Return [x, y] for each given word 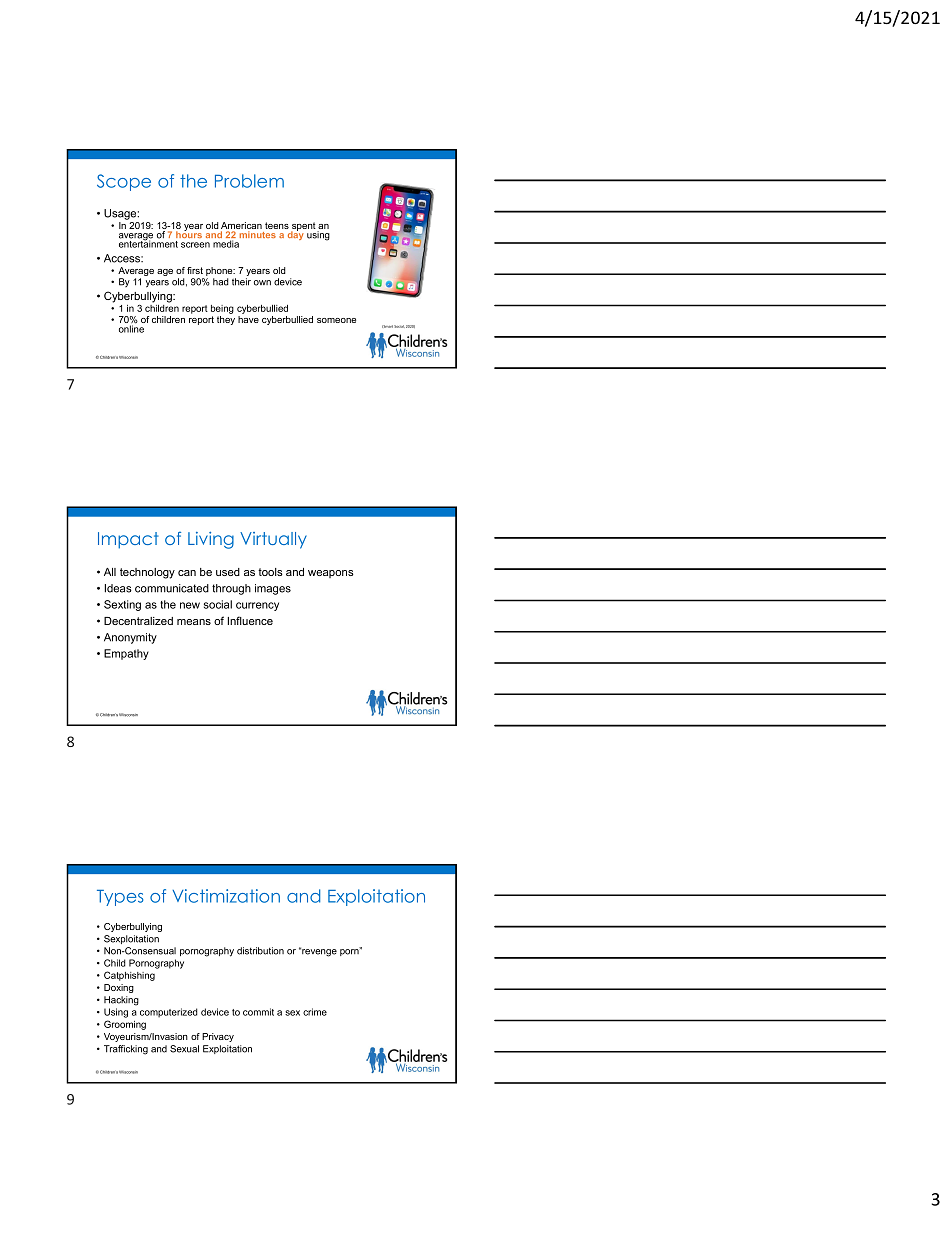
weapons [331, 574]
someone [336, 320]
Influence [250, 620]
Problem [249, 181]
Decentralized [138, 621]
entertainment [148, 243]
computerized [169, 1013]
